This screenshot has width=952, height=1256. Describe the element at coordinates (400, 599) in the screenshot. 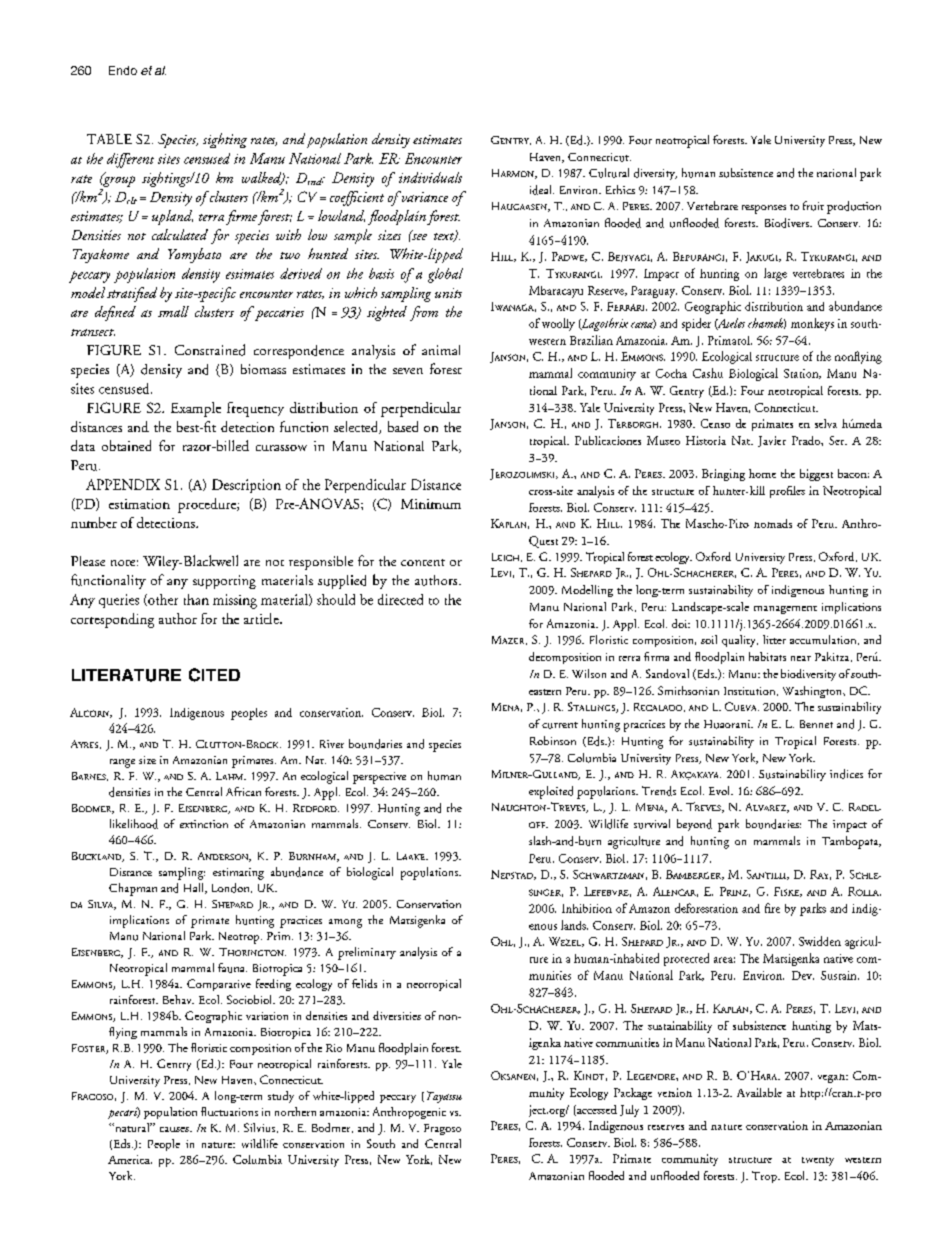

I see `directed` at that location.
